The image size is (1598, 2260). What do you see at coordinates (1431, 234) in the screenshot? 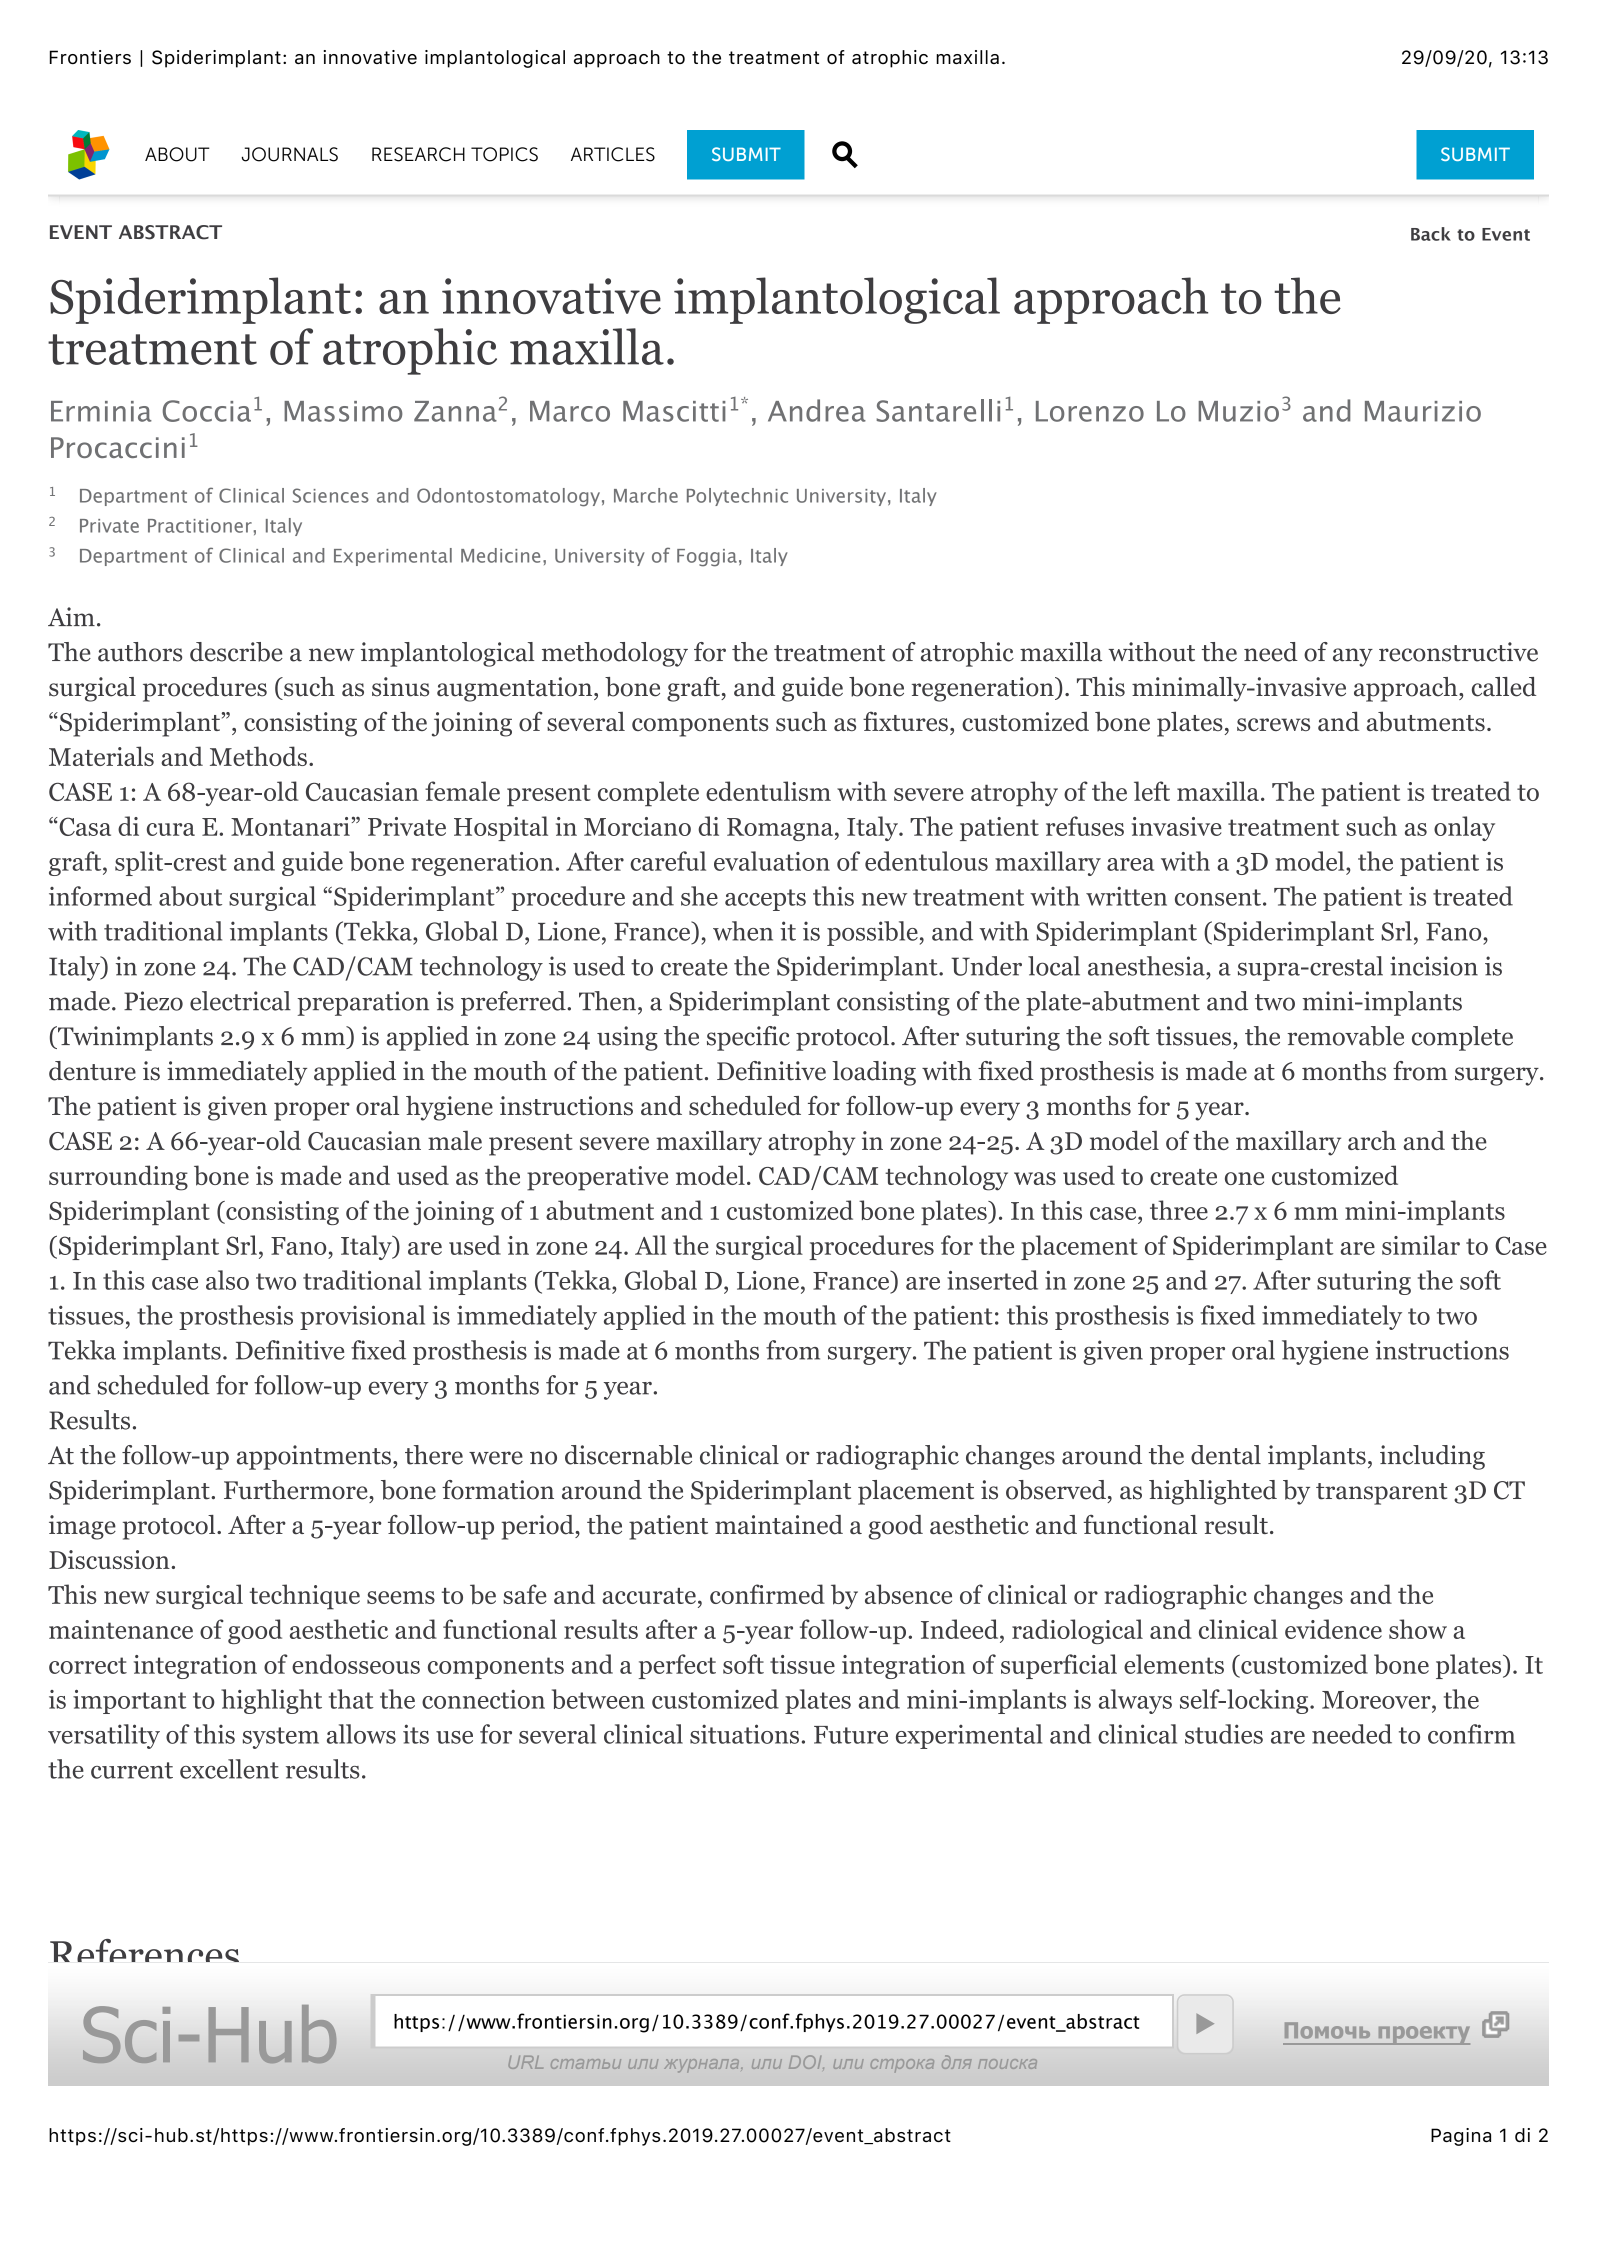
I see `Back` at bounding box center [1431, 234].
